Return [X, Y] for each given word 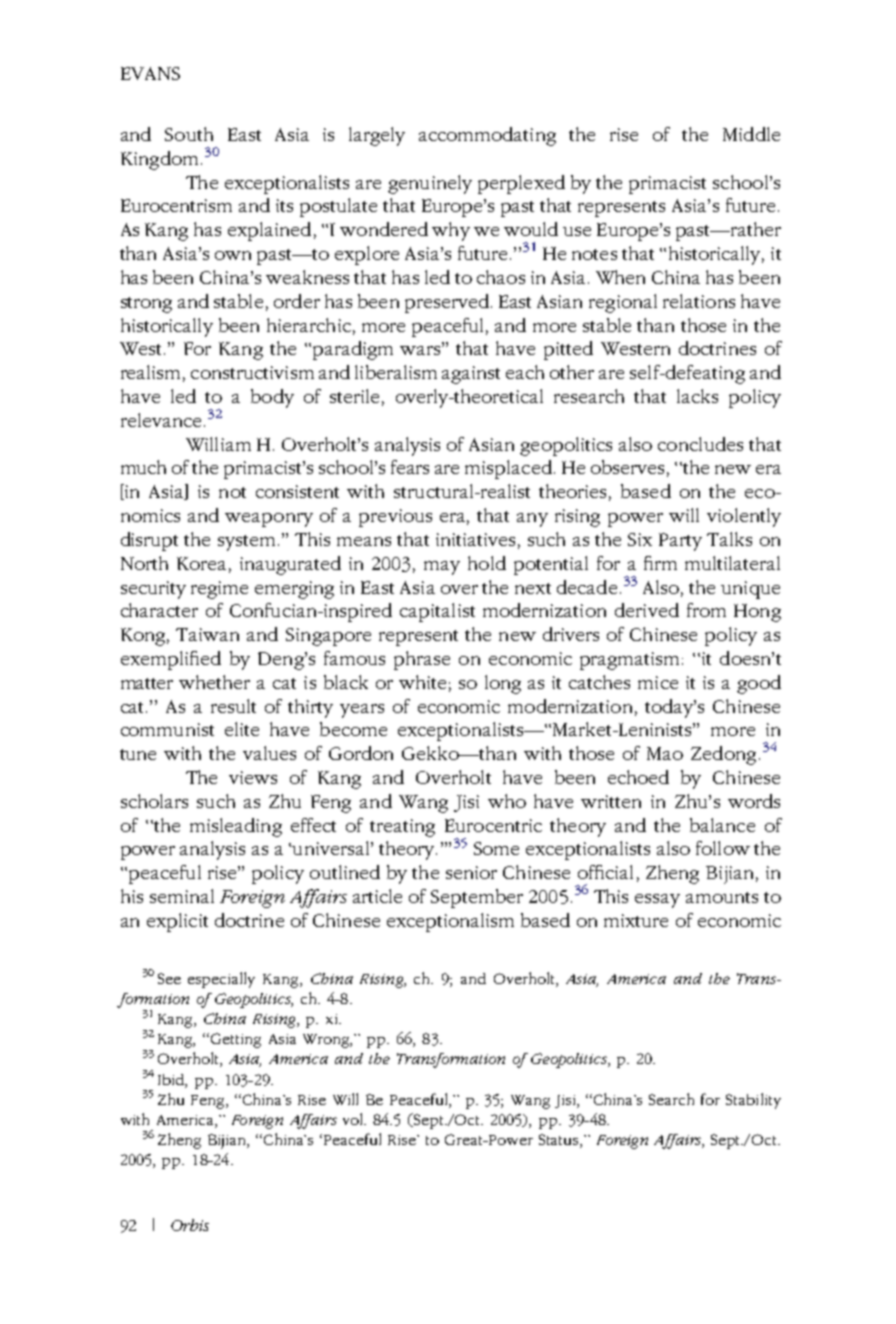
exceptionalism [450, 922]
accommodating [487, 136]
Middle [751, 134]
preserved [447, 303]
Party [680, 542]
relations [699, 301]
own [233, 255]
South [189, 134]
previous [395, 518]
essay [657, 901]
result [233, 706]
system [246, 543]
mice [658, 682]
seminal [182, 896]
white [422, 682]
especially [221, 980]
